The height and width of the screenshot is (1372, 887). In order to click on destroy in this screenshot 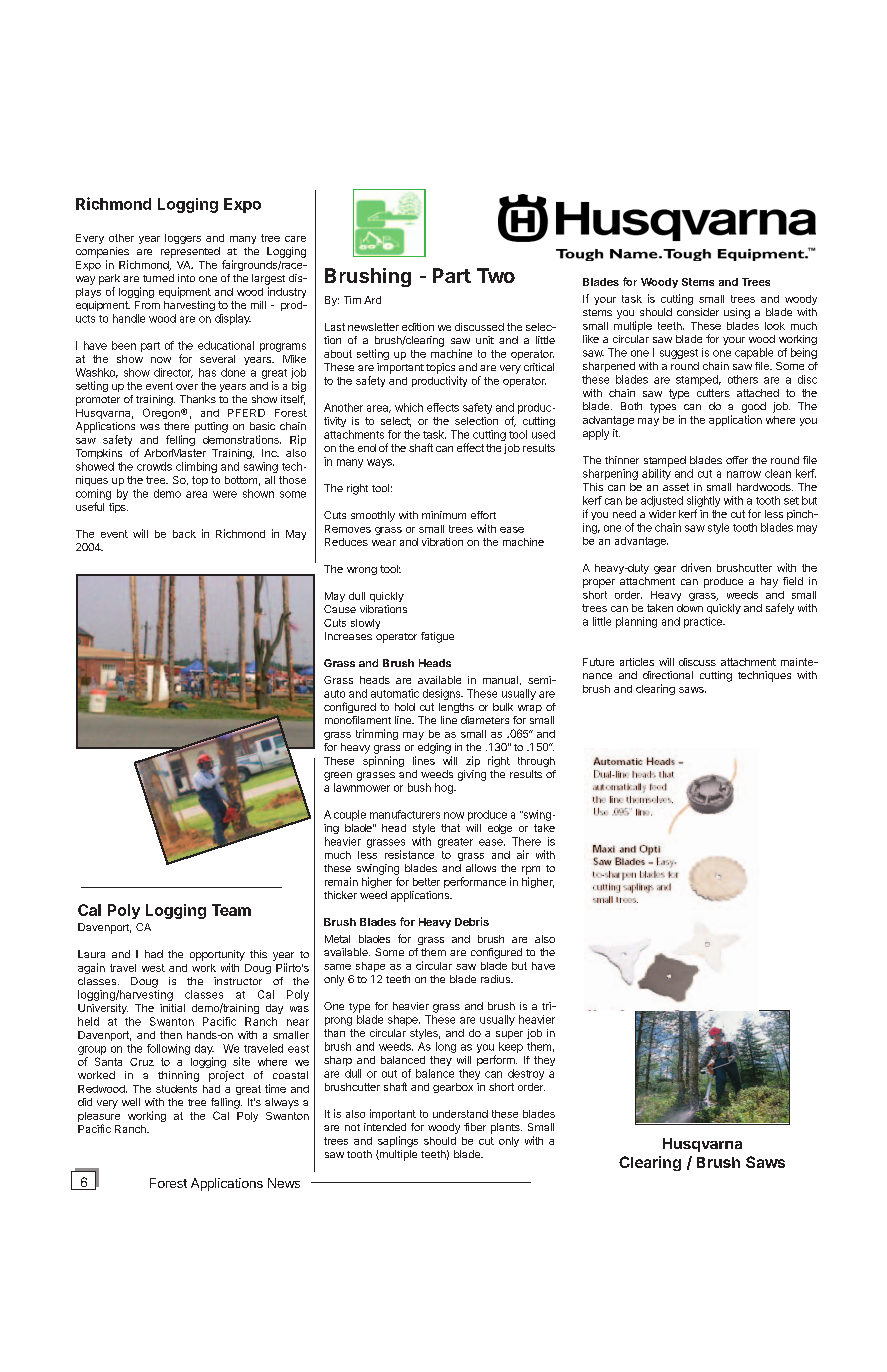, I will do `click(526, 1074)`.
